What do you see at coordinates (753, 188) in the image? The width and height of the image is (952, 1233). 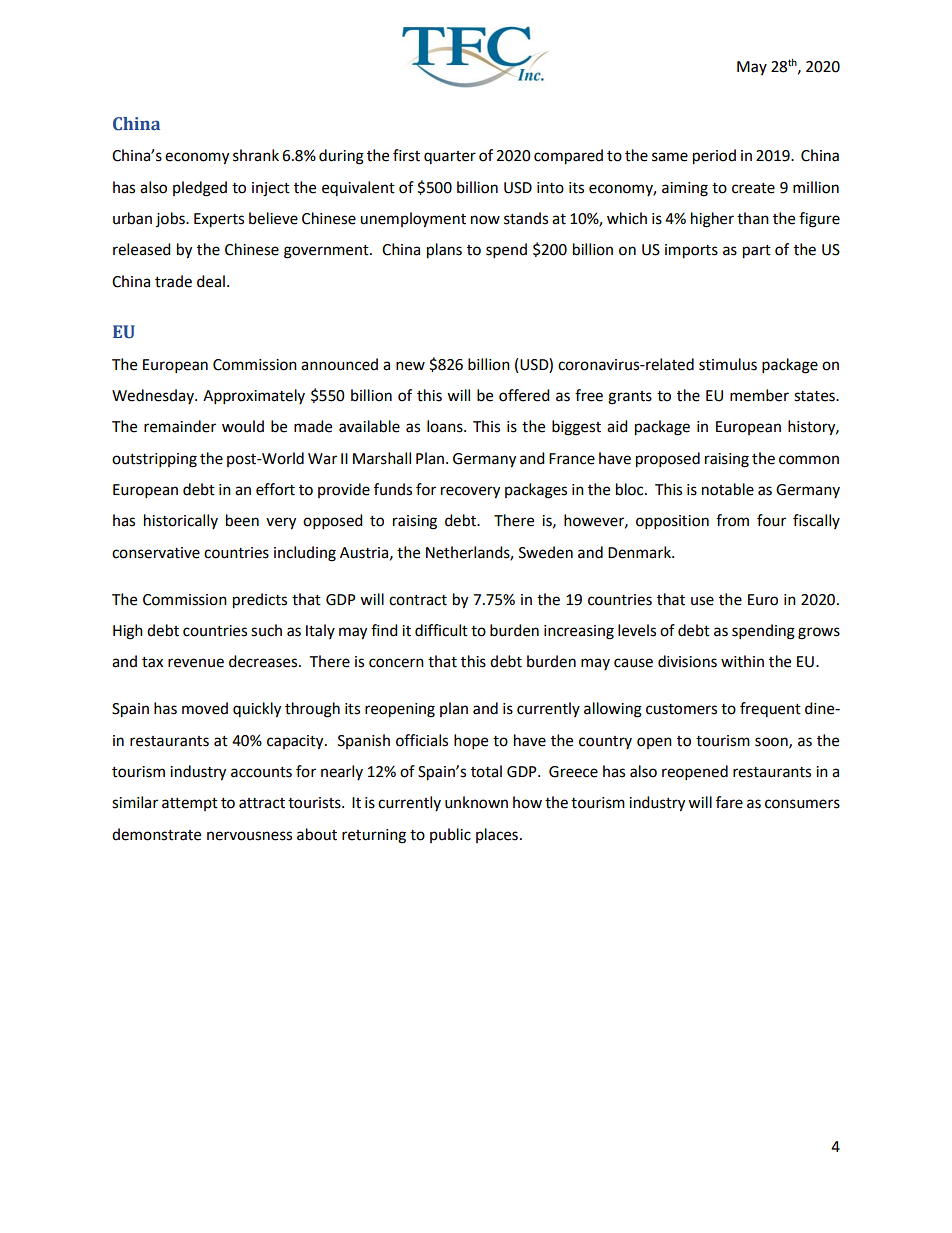 I see `create` at bounding box center [753, 188].
